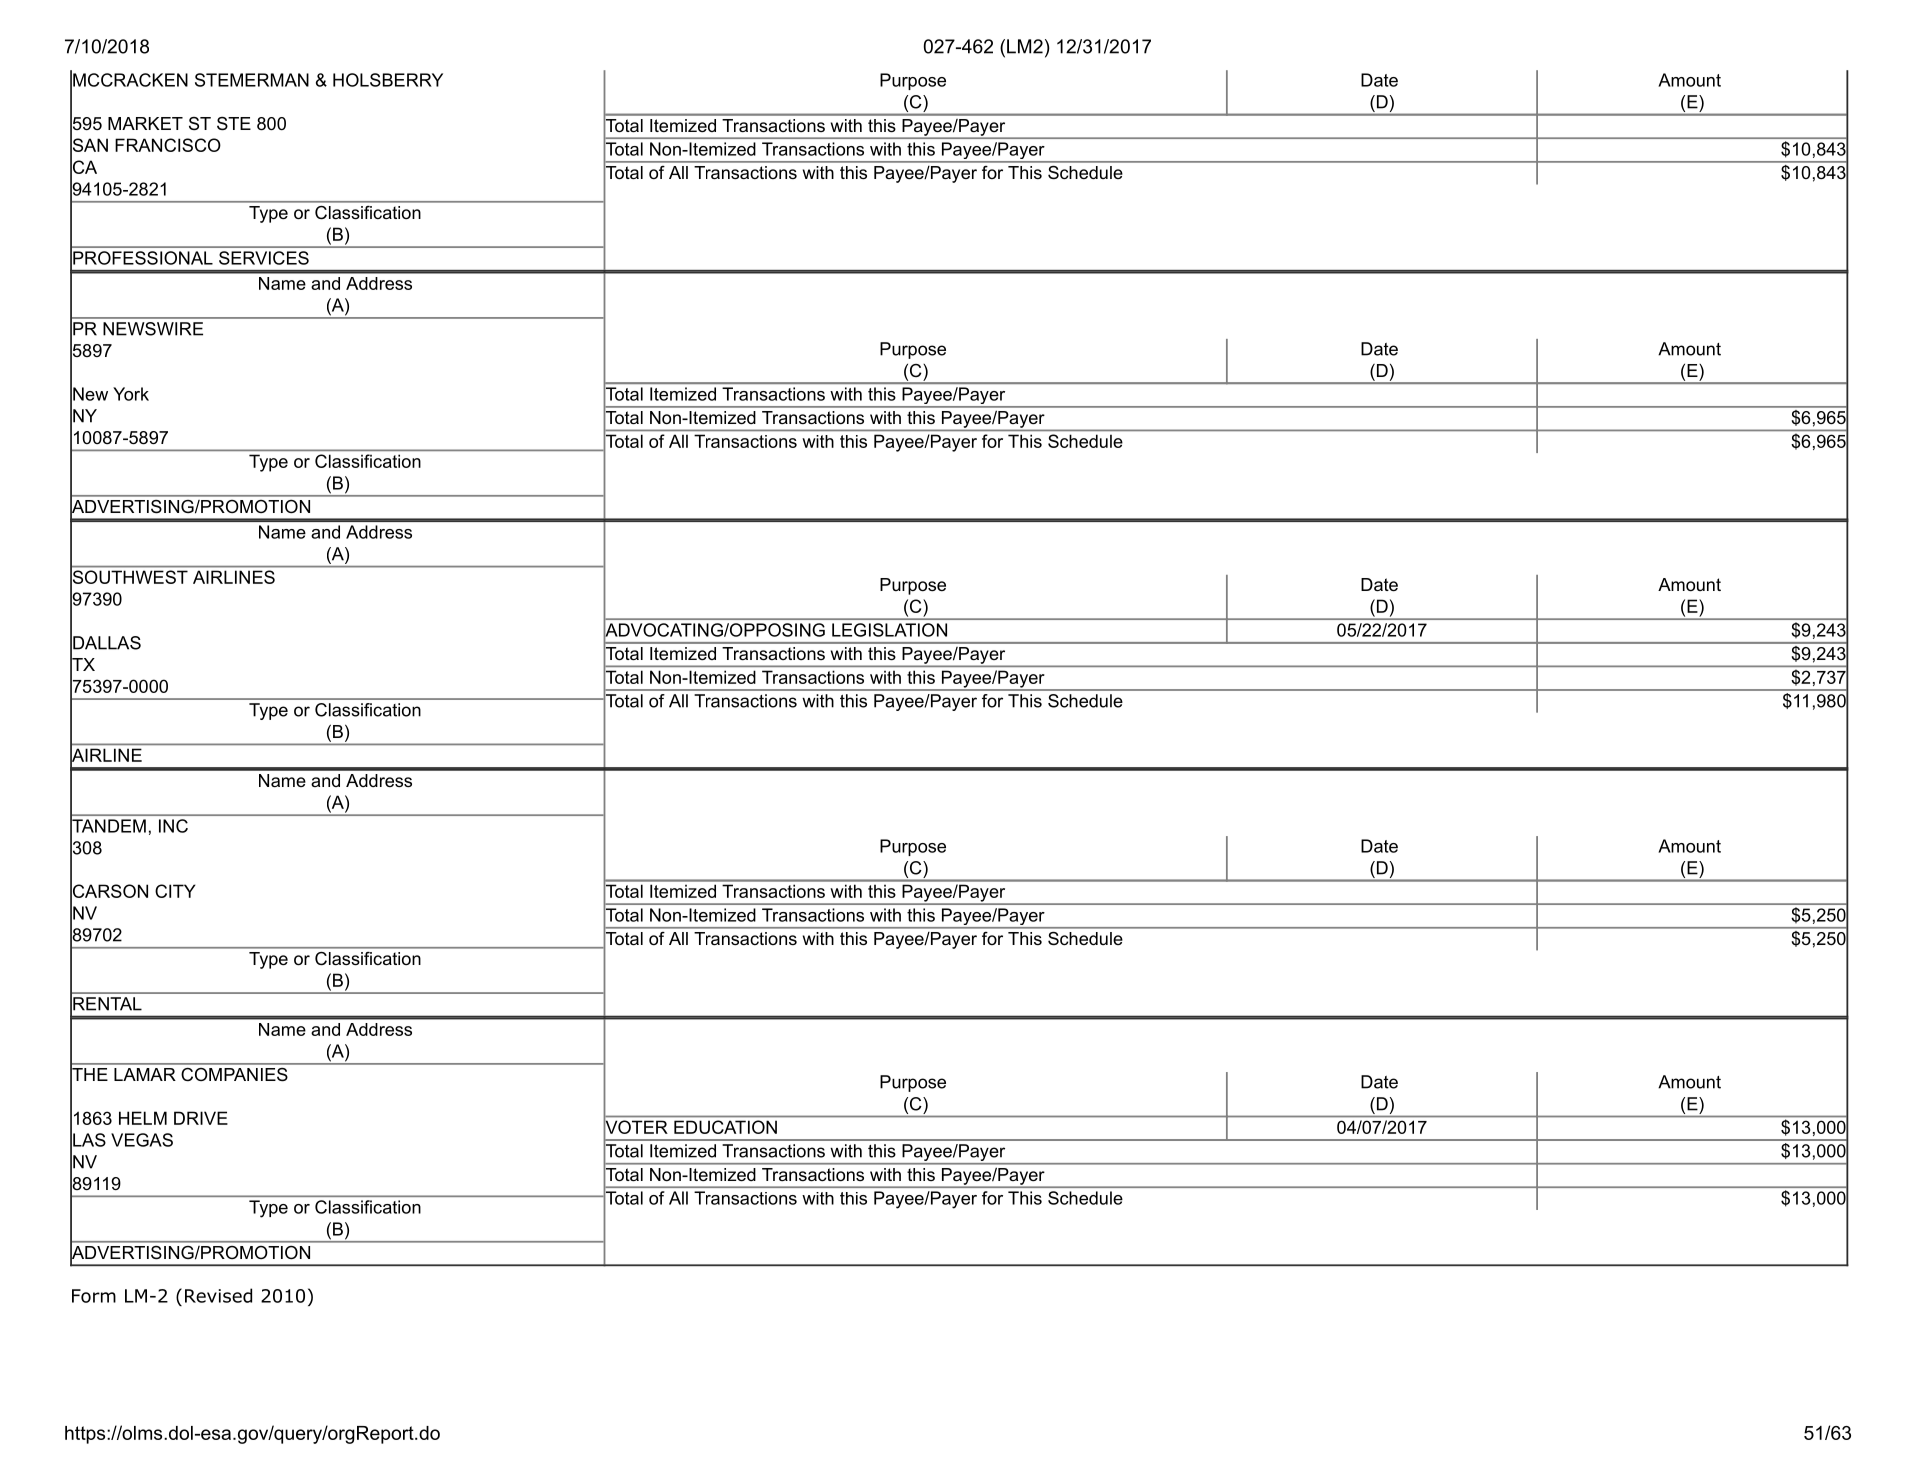 The height and width of the screenshot is (1481, 1916). I want to click on FRANCISCO, so click(168, 145).
